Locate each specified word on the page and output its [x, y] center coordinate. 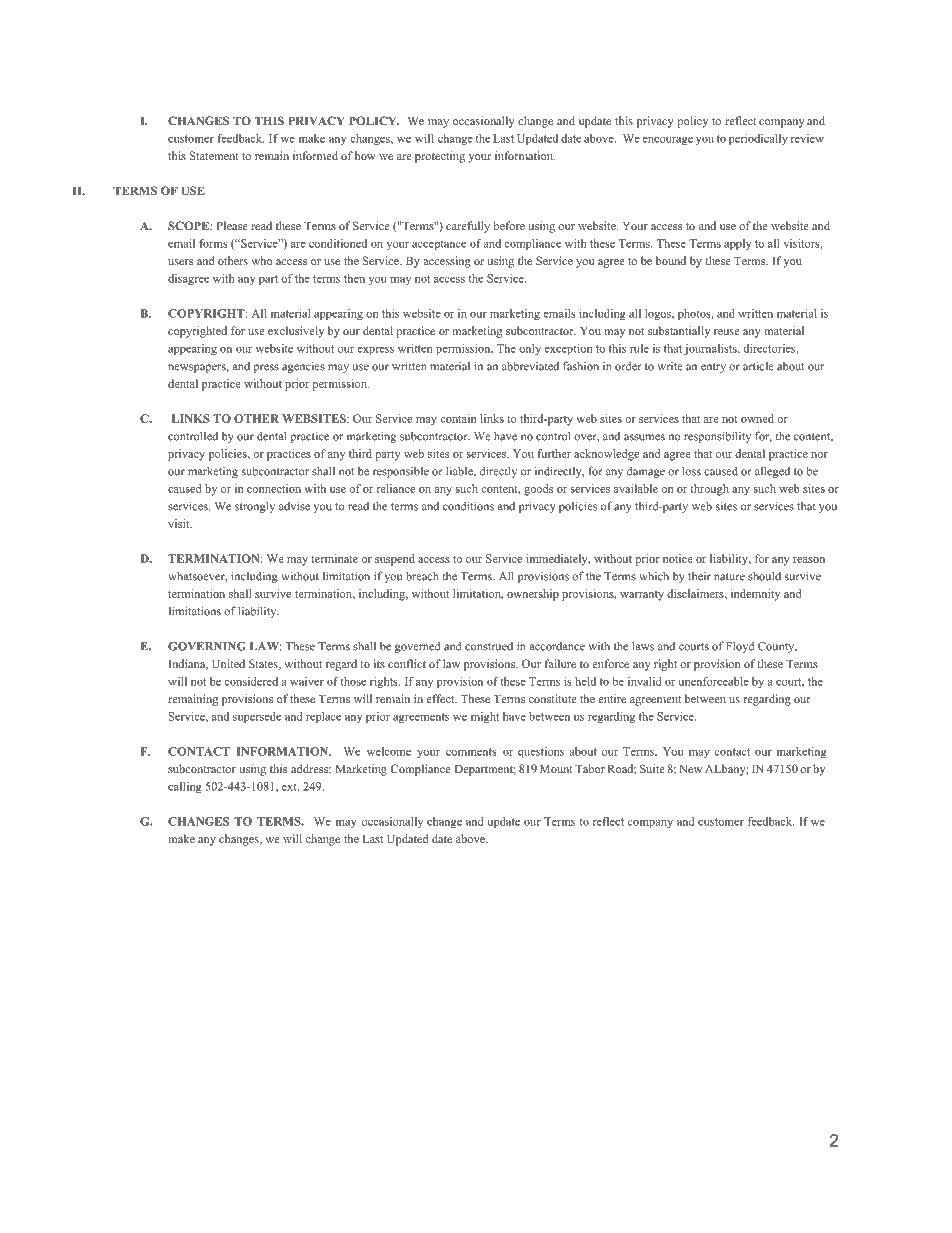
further [554, 453]
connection [274, 488]
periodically [758, 139]
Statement [214, 155]
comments [471, 752]
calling [185, 787]
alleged [772, 472]
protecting [440, 157]
